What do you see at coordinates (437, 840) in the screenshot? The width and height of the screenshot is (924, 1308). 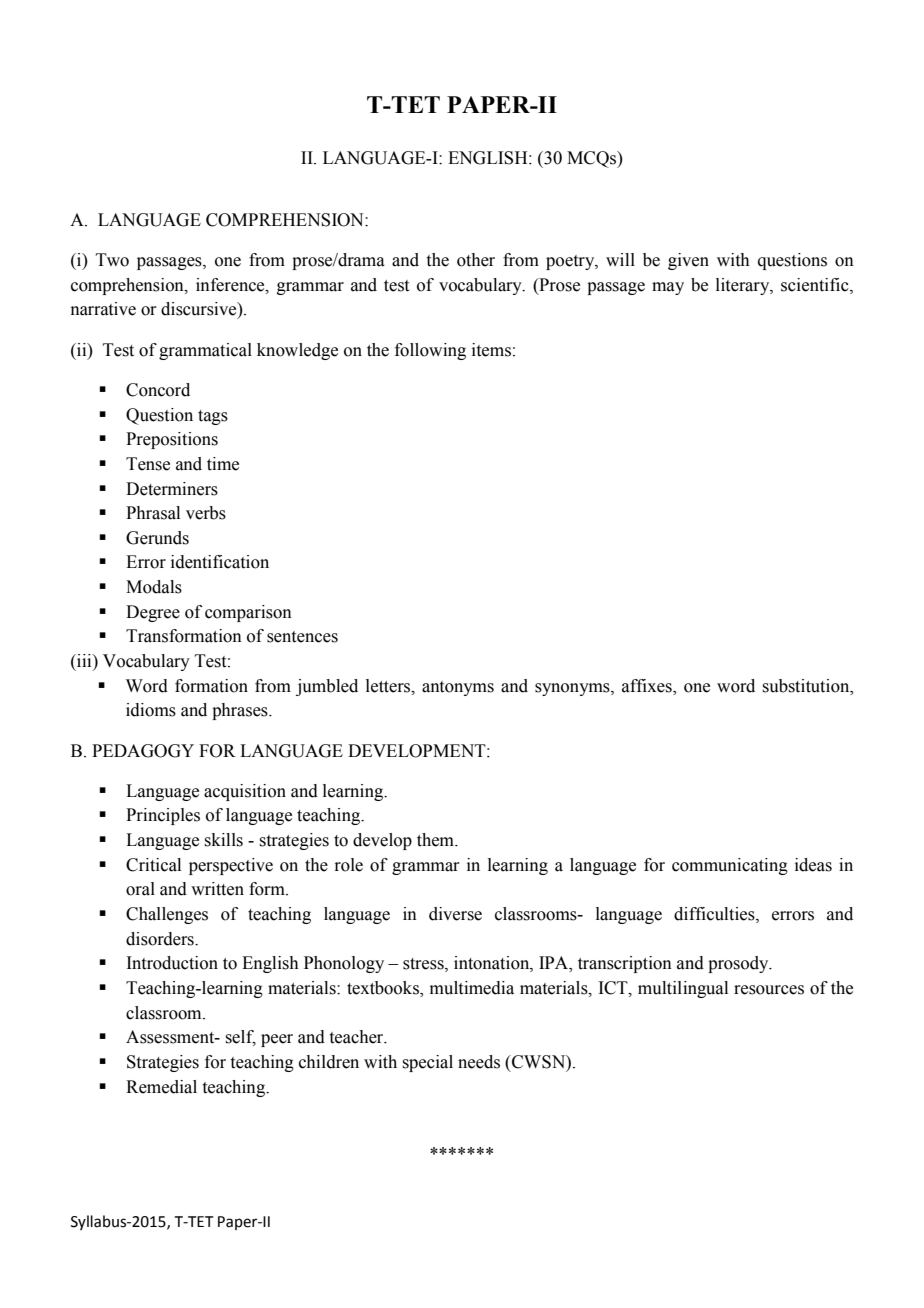 I see `them` at bounding box center [437, 840].
